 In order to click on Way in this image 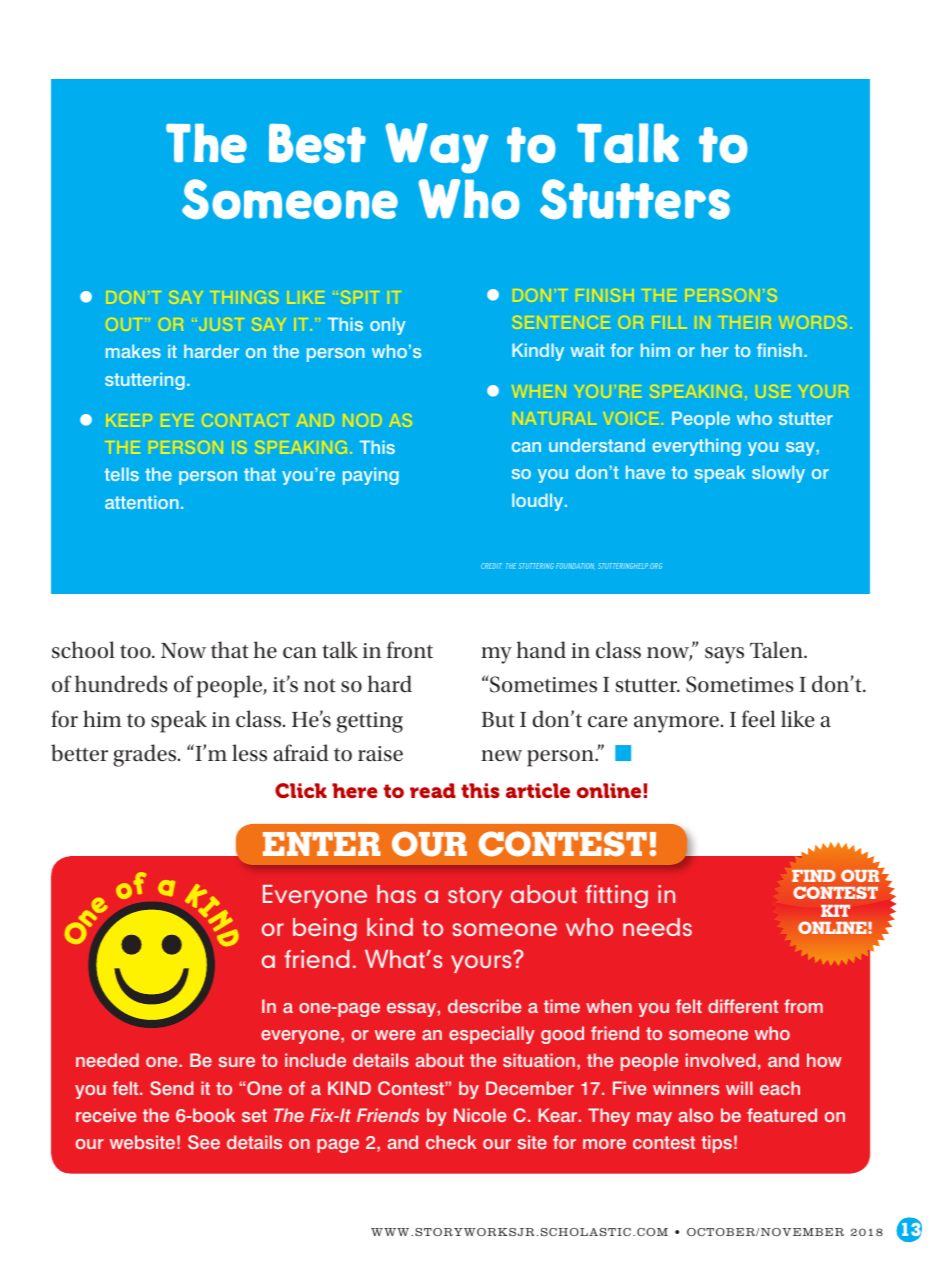, I will do `click(437, 148)`.
